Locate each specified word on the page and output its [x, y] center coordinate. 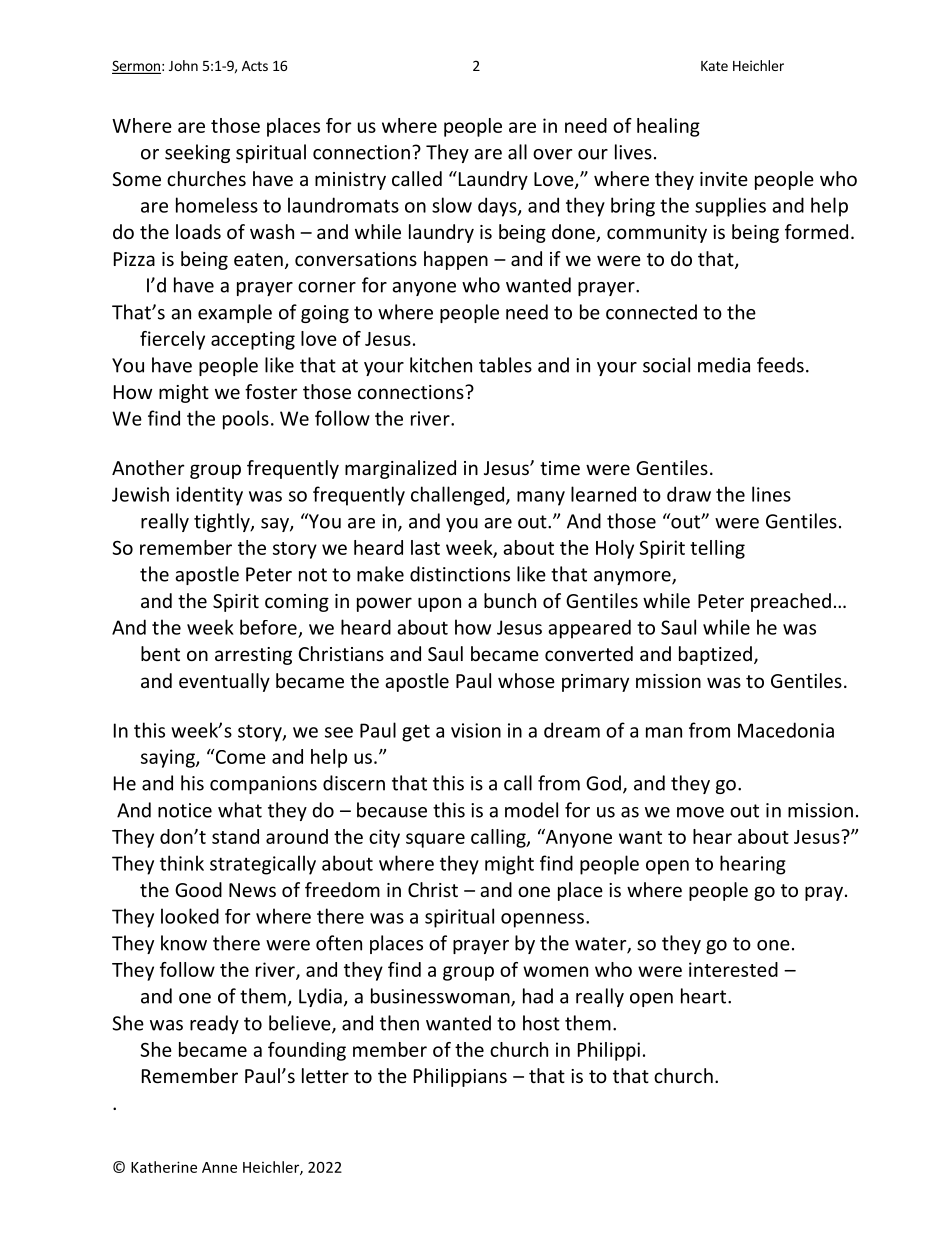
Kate [714, 66]
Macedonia [786, 730]
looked [190, 916]
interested [733, 969]
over [552, 154]
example [235, 313]
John [183, 65]
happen [456, 260]
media [724, 365]
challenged [459, 496]
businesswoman [441, 997]
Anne [219, 1167]
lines [771, 494]
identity [209, 496]
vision [476, 730]
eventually [224, 682]
